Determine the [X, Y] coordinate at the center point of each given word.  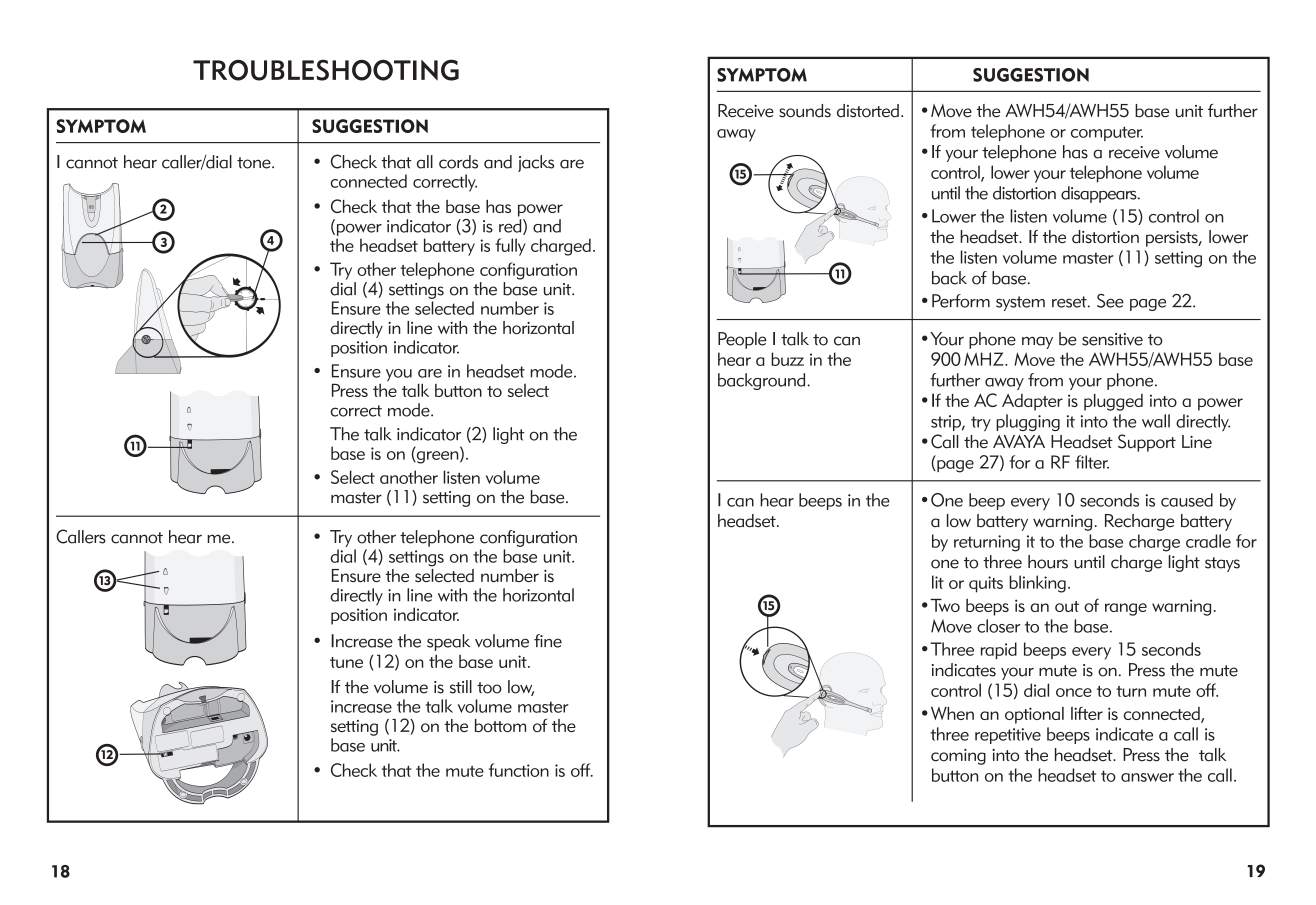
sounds [805, 111]
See [1110, 301]
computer [1107, 133]
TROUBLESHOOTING [326, 70]
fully [510, 247]
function [519, 770]
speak [448, 642]
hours [1048, 562]
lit [938, 582]
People [742, 340]
